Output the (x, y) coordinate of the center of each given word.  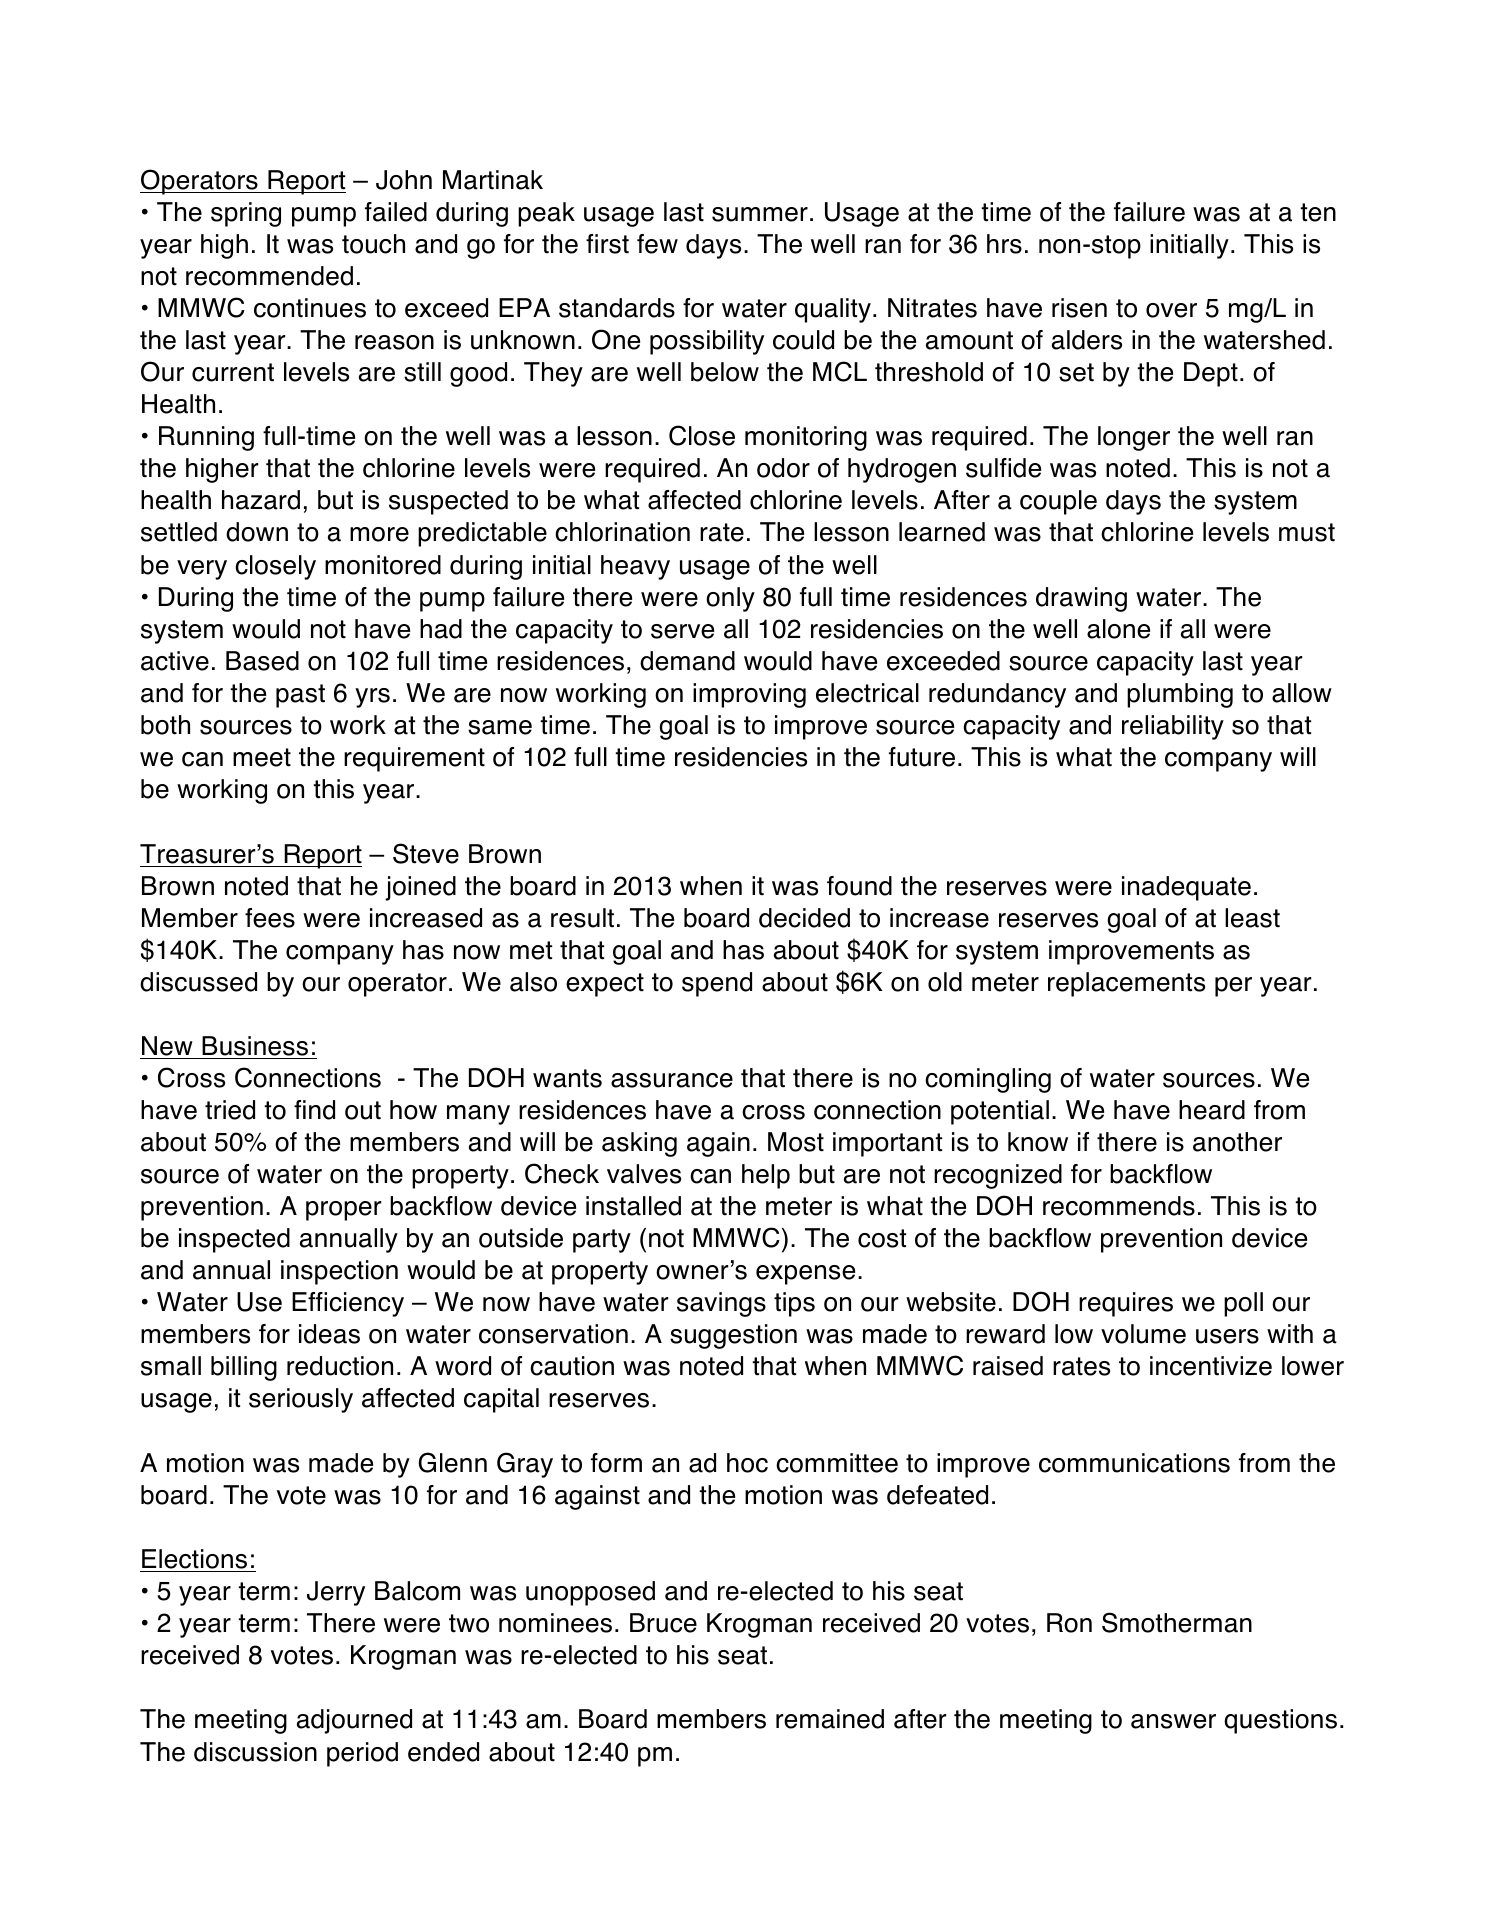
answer (1173, 1721)
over (1171, 310)
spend (717, 984)
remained (830, 1719)
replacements (1126, 984)
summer (760, 214)
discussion (255, 1752)
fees (270, 918)
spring (246, 214)
